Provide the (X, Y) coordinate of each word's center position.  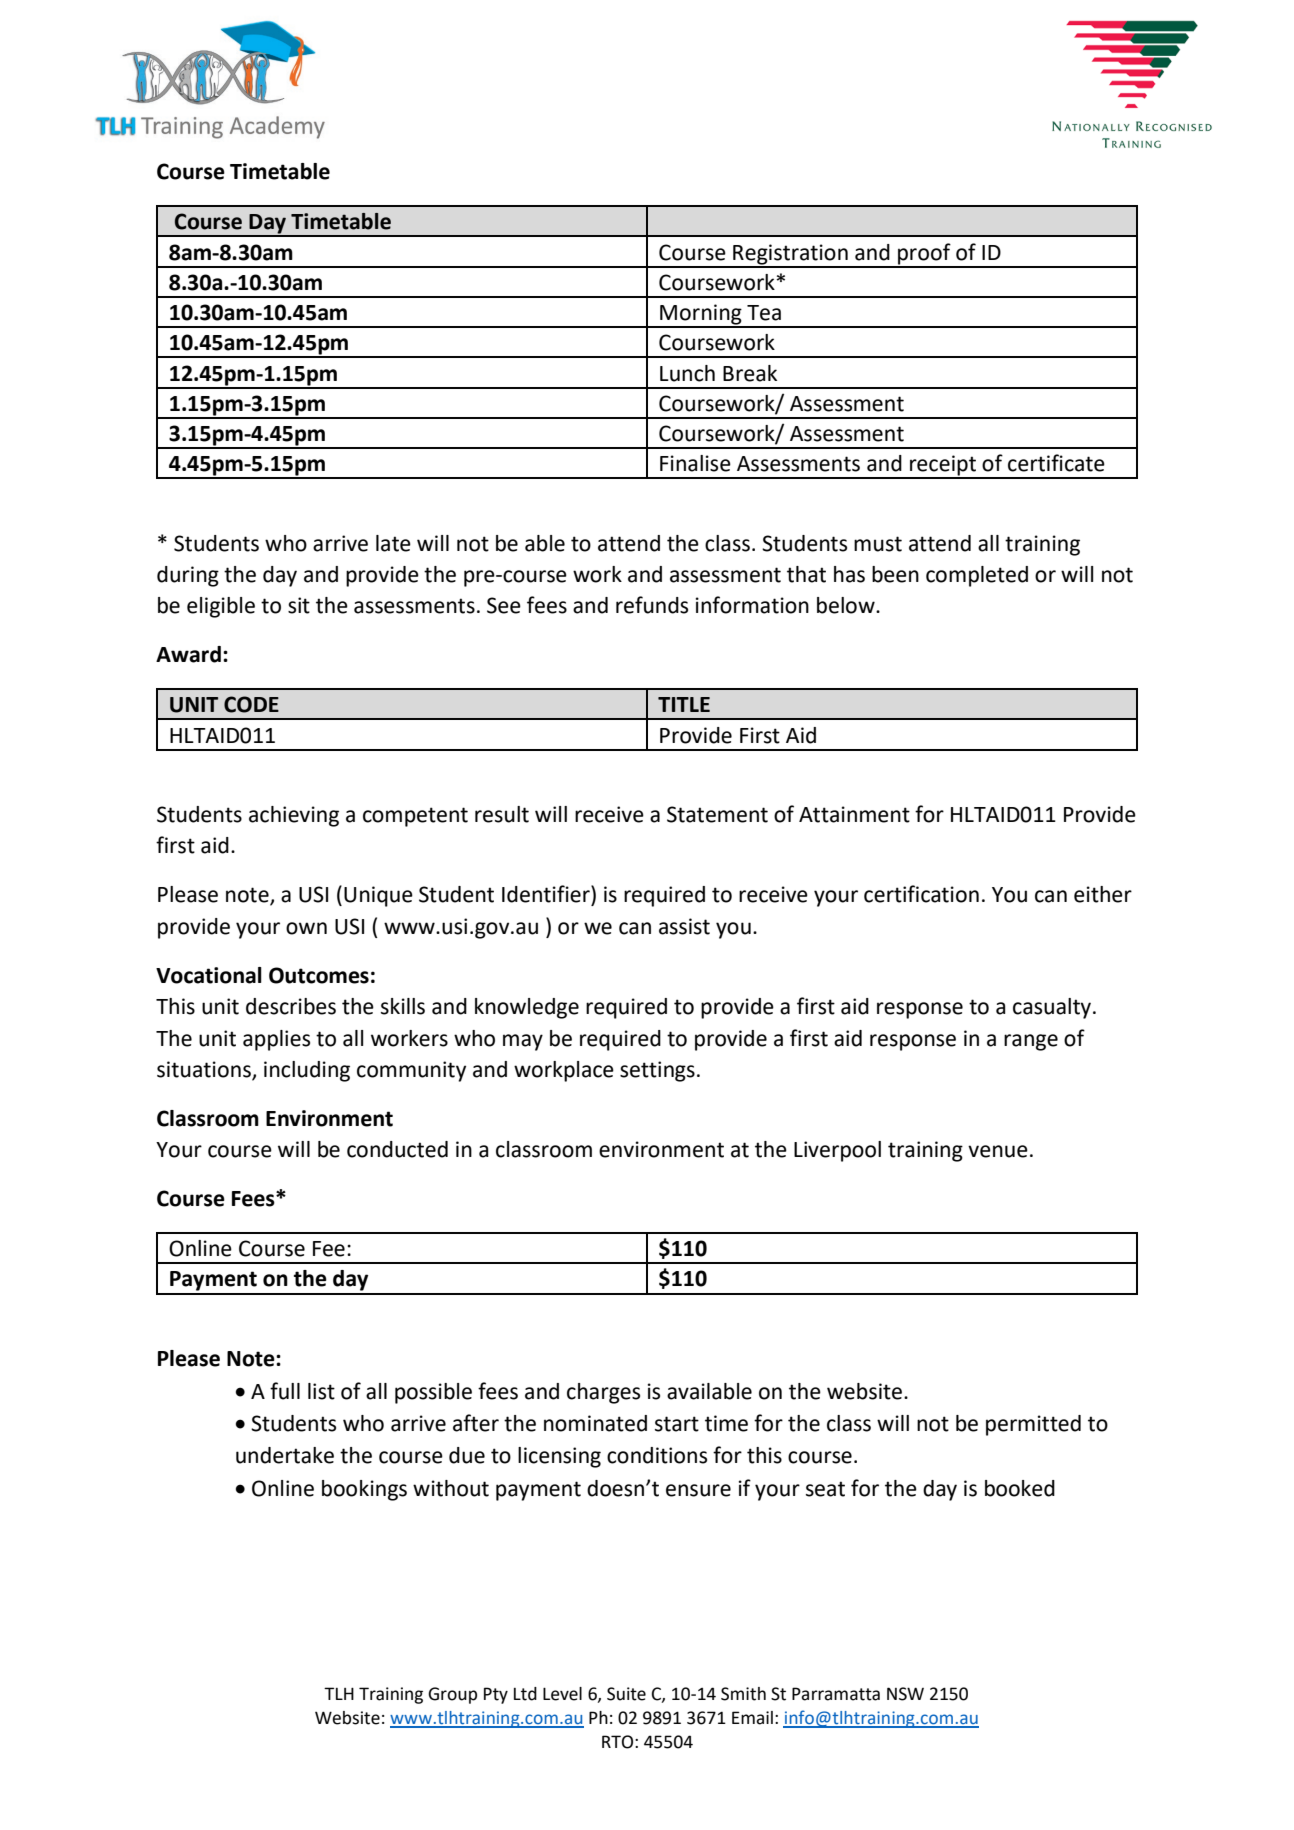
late (393, 543)
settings (657, 1071)
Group (452, 1695)
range (1031, 1042)
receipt (943, 466)
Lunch (687, 373)
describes (291, 1006)
